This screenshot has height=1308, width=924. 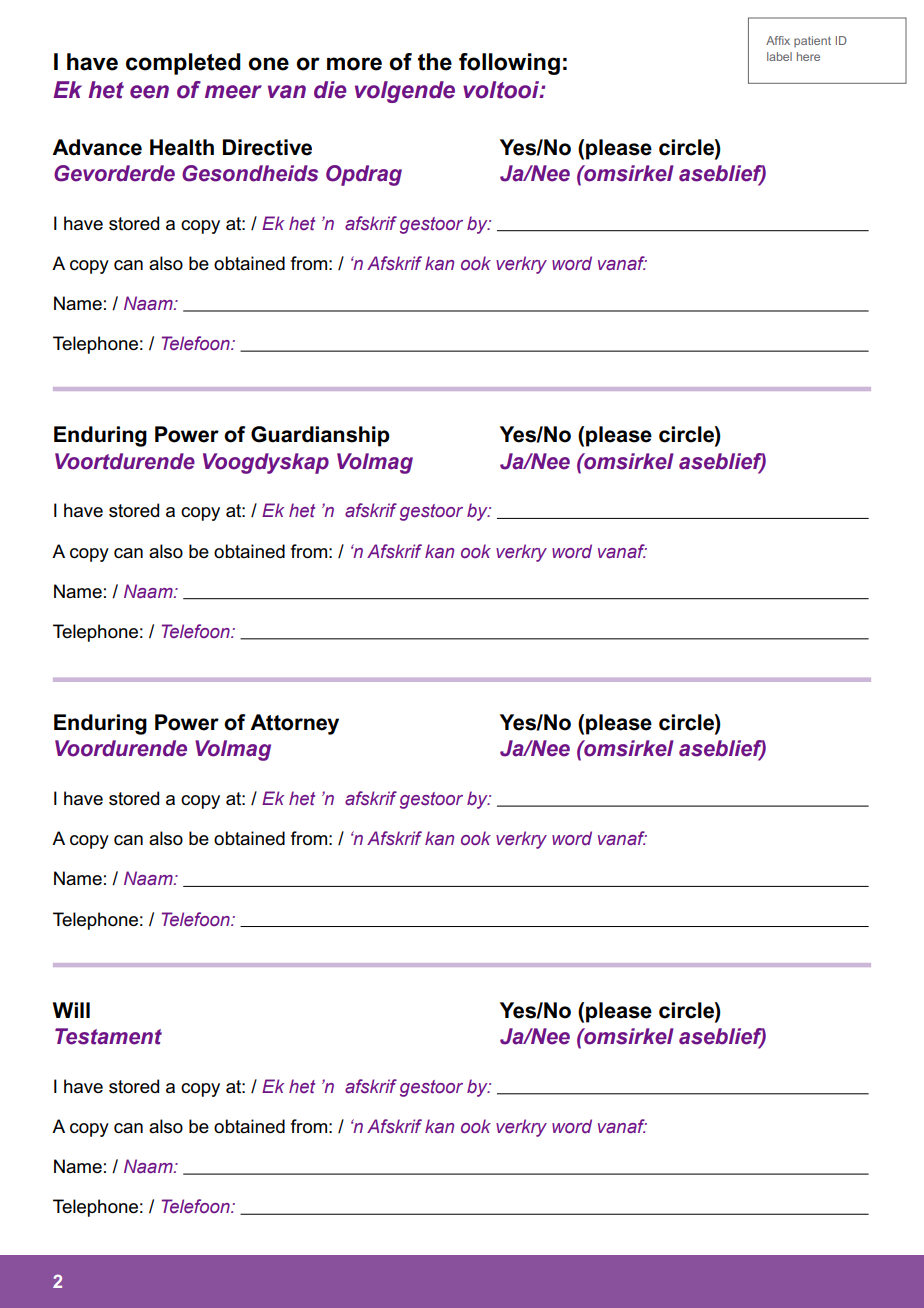 What do you see at coordinates (108, 1036) in the screenshot?
I see `Testament` at bounding box center [108, 1036].
